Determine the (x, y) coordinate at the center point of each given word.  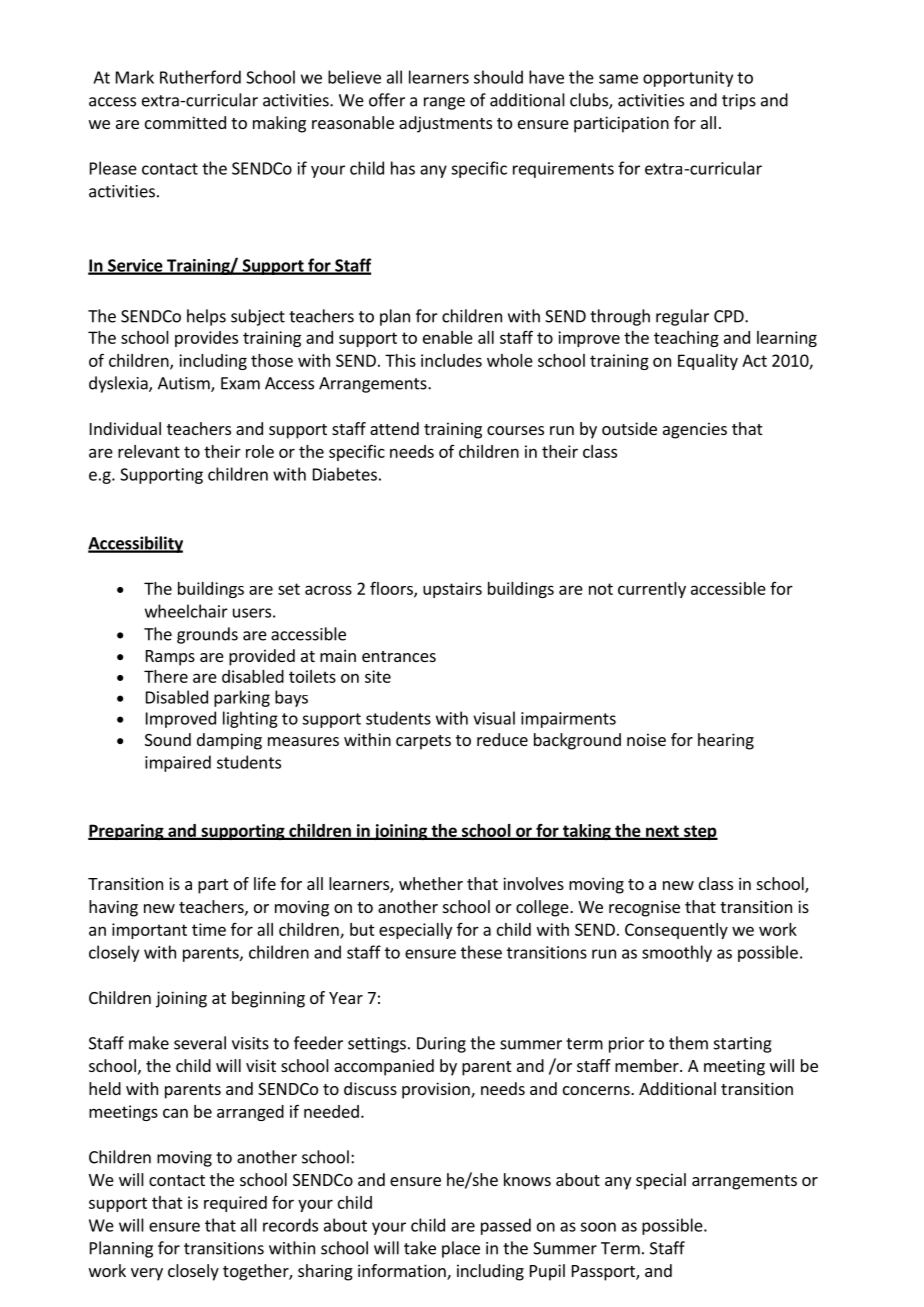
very (147, 1274)
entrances (399, 656)
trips (739, 102)
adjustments (445, 124)
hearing (726, 741)
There (166, 676)
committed (185, 122)
